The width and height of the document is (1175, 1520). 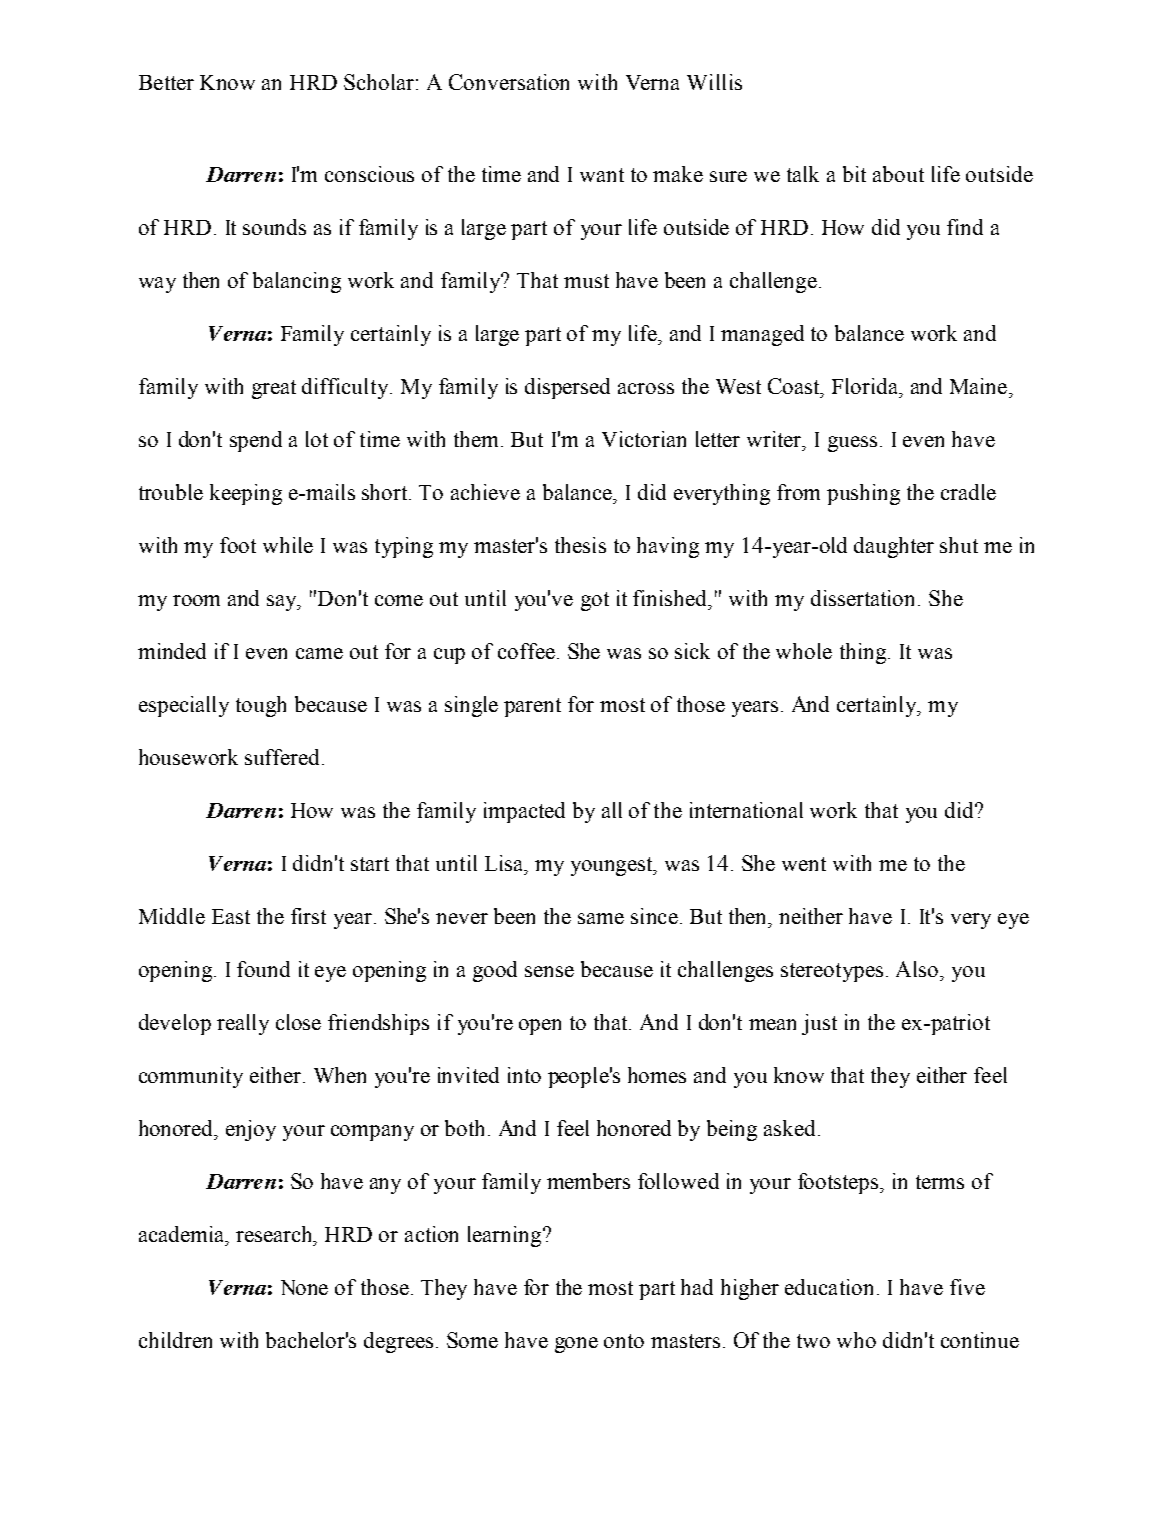 I want to click on None, so click(x=304, y=1287).
